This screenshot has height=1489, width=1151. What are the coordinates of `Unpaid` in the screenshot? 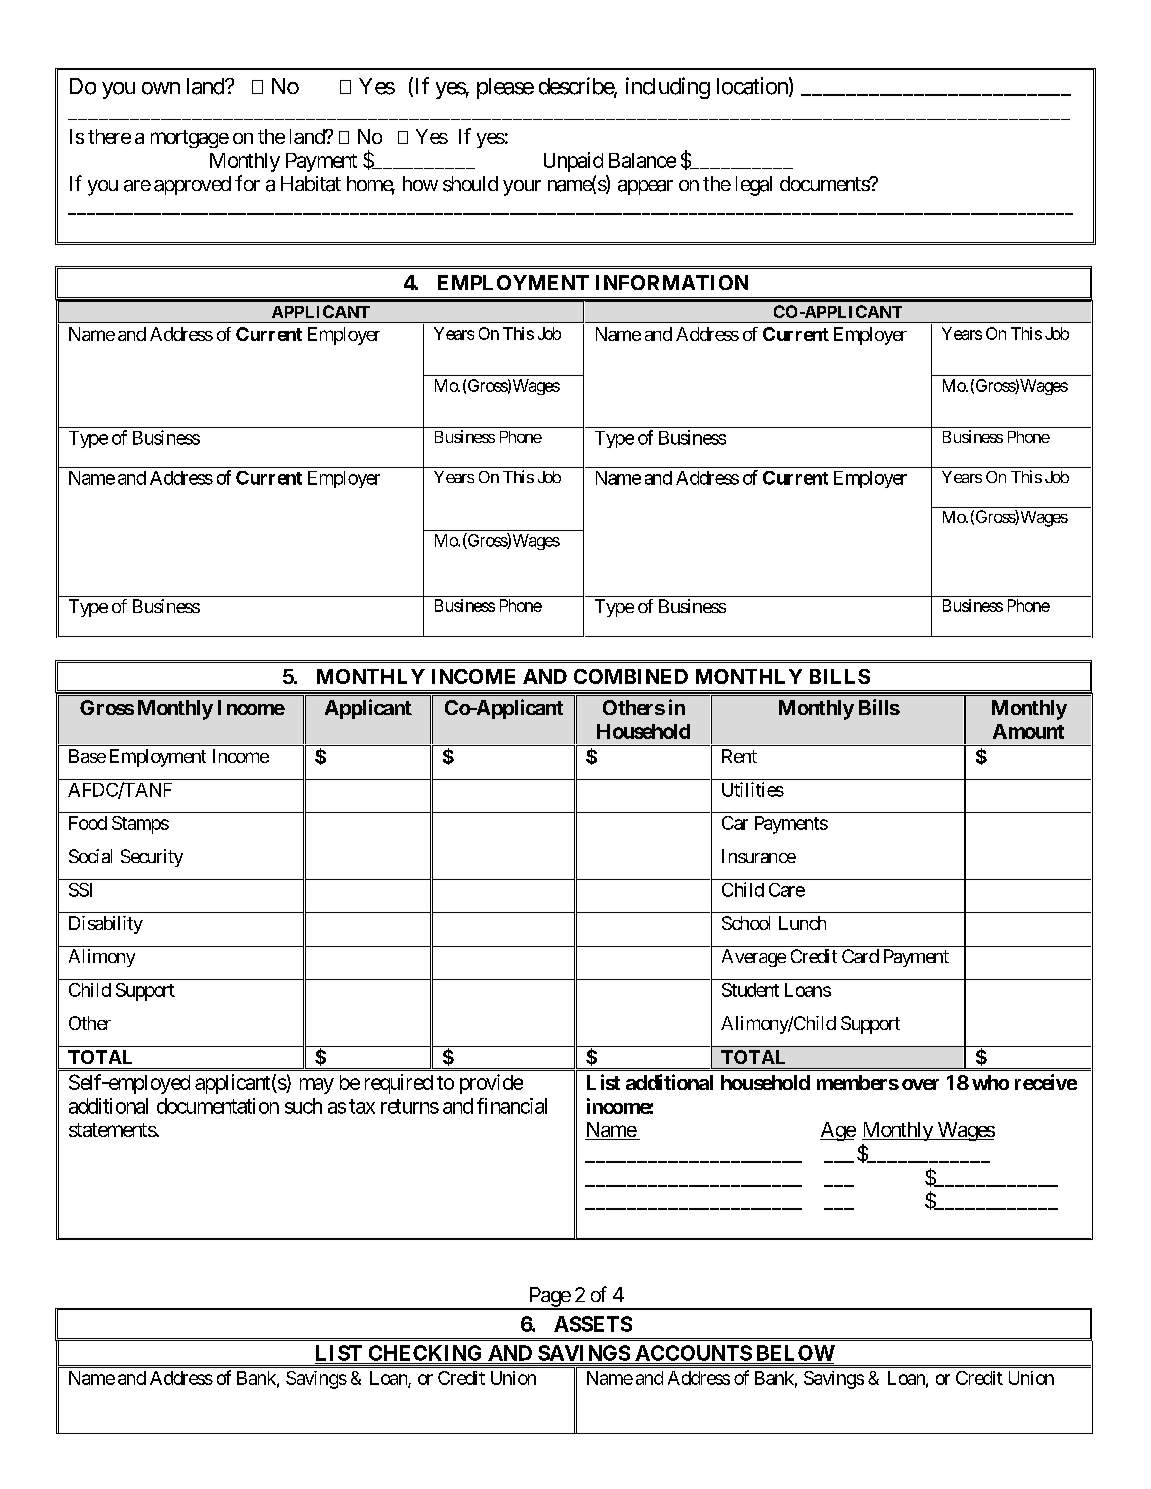 It's located at (573, 162).
